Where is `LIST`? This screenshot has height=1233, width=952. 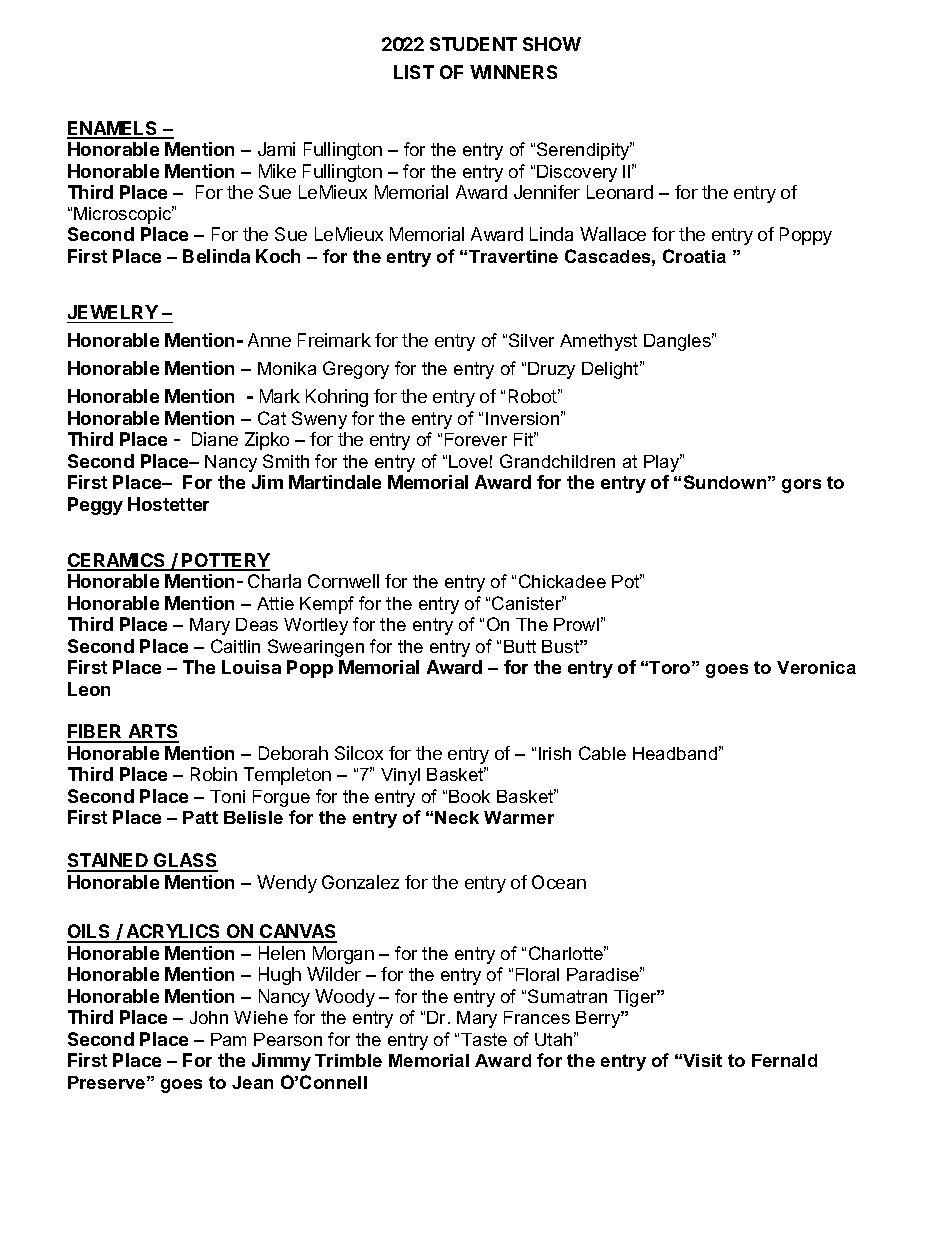 LIST is located at coordinates (414, 72).
